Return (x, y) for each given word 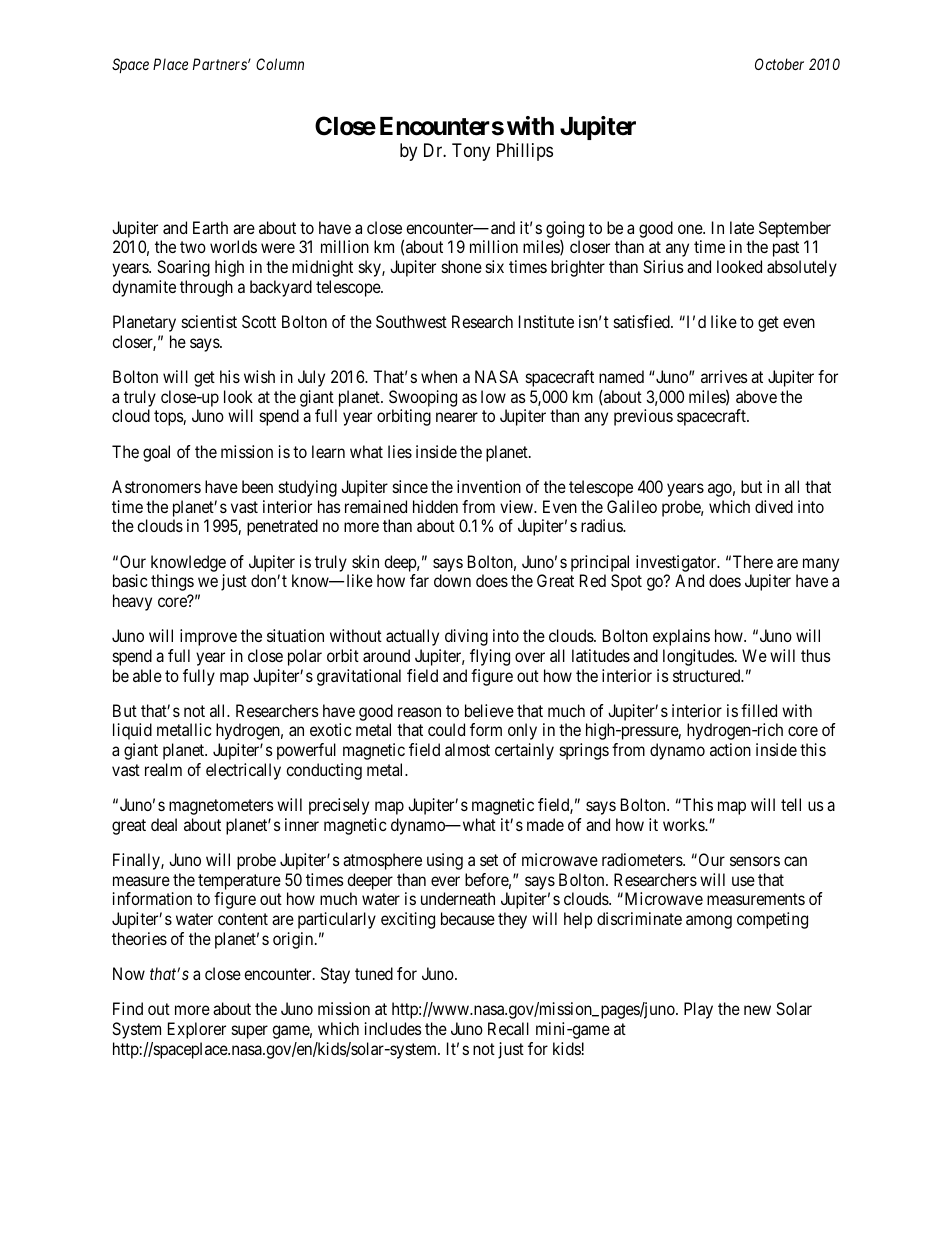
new (757, 1010)
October (779, 64)
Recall (508, 1028)
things (172, 582)
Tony (471, 152)
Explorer (197, 1030)
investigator (677, 563)
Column (280, 64)
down (452, 580)
